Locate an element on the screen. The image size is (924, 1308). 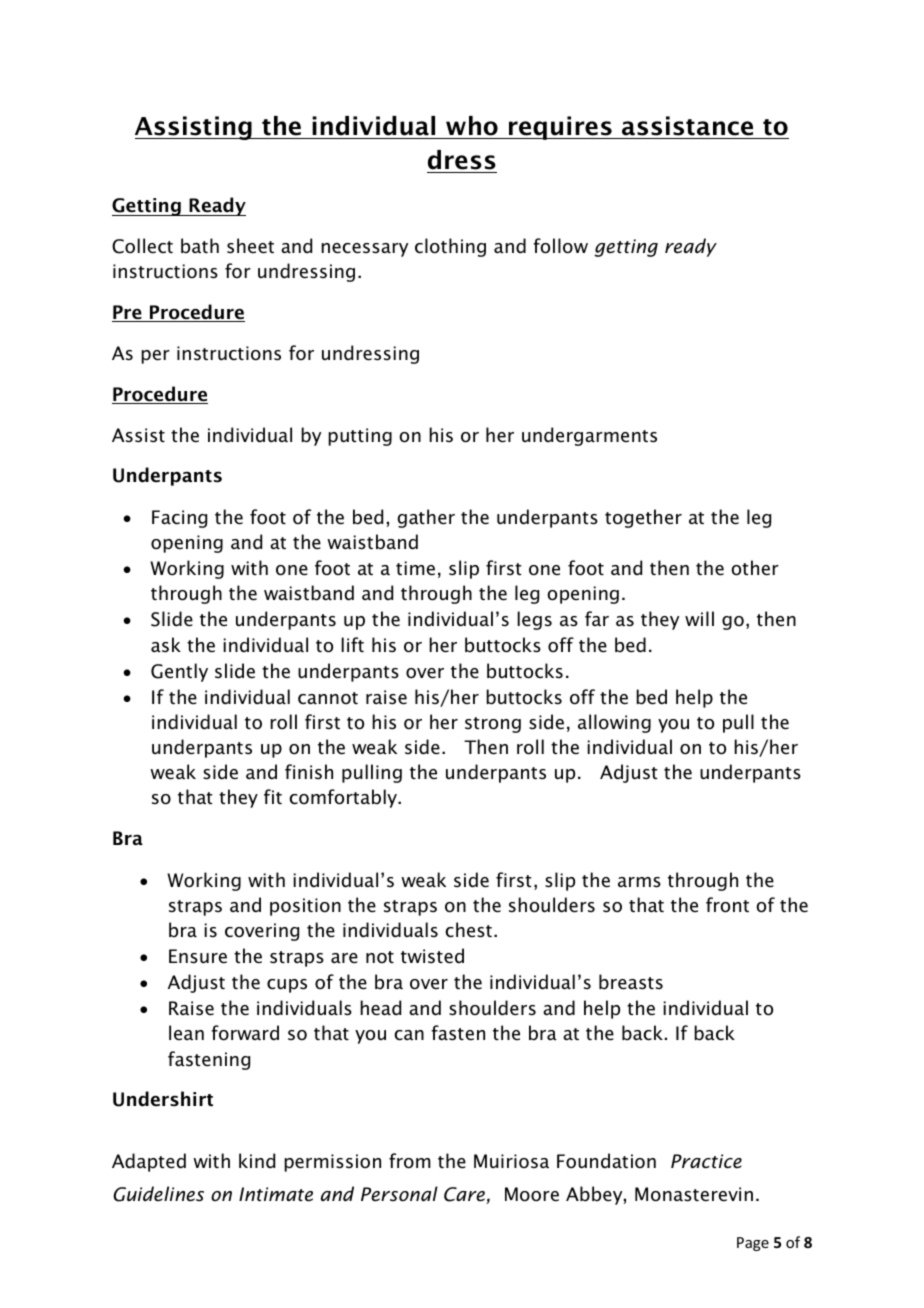
Guidelines is located at coordinates (158, 1194).
